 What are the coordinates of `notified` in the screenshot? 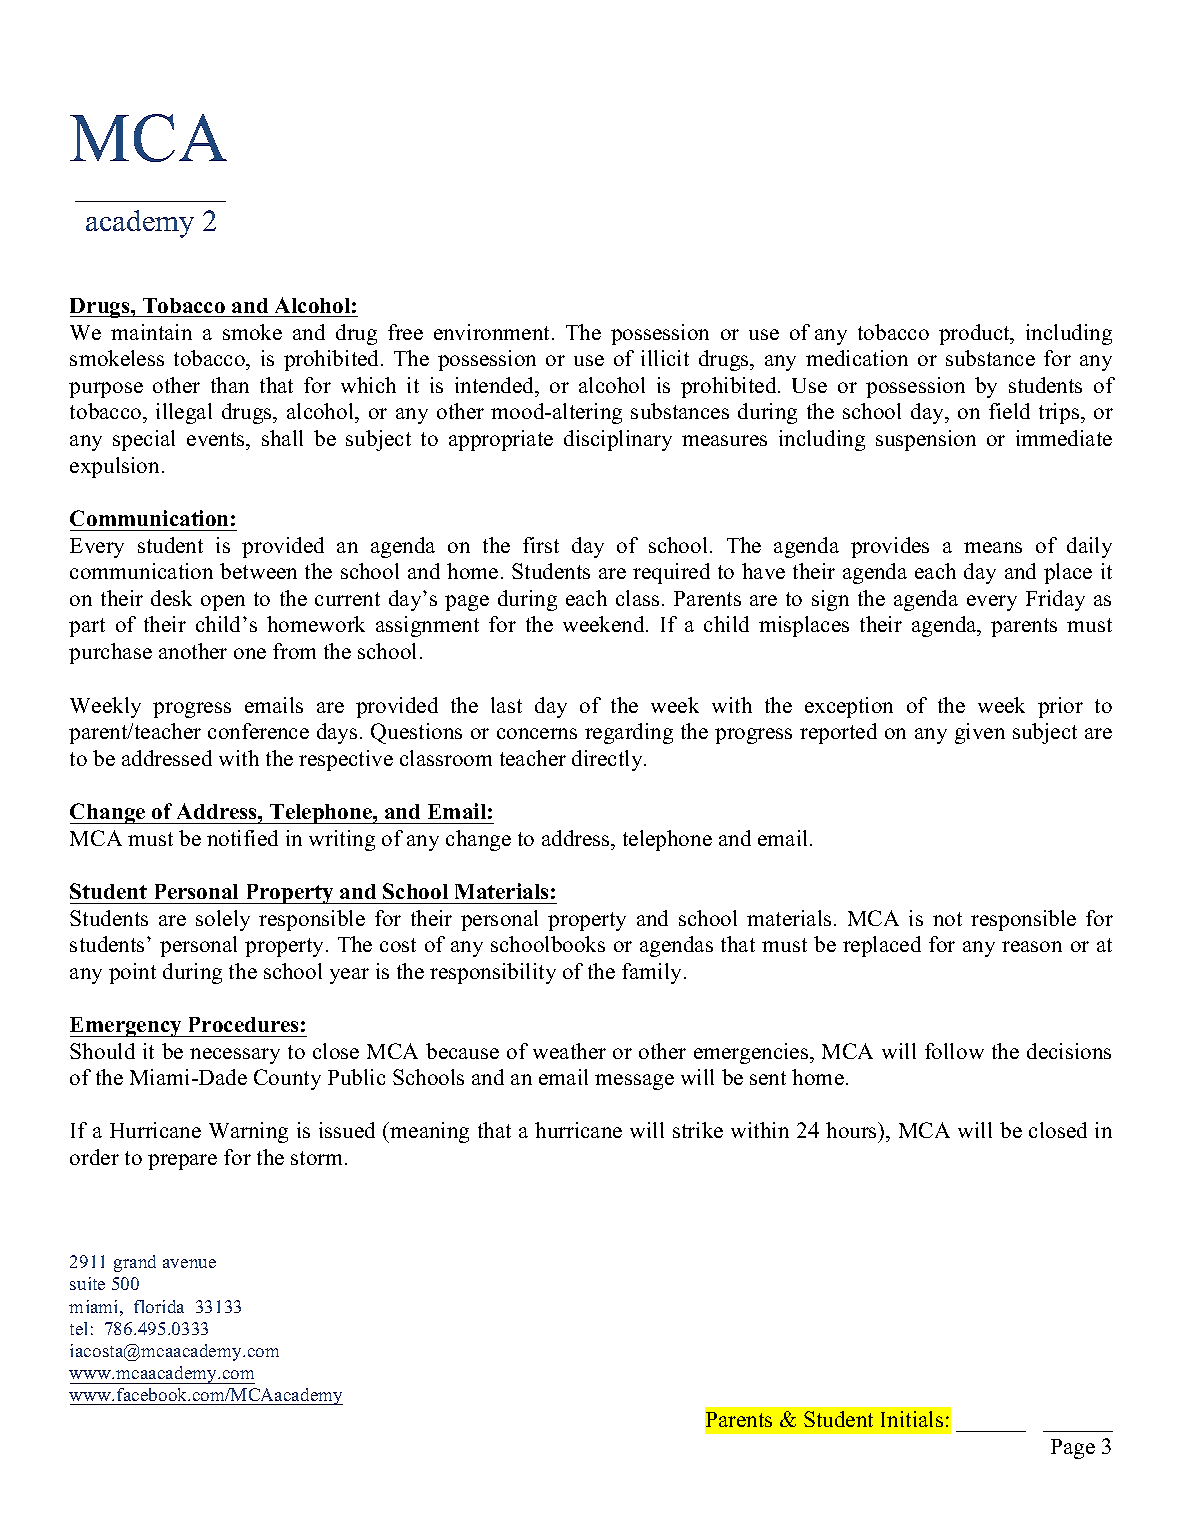 It's located at (242, 838).
